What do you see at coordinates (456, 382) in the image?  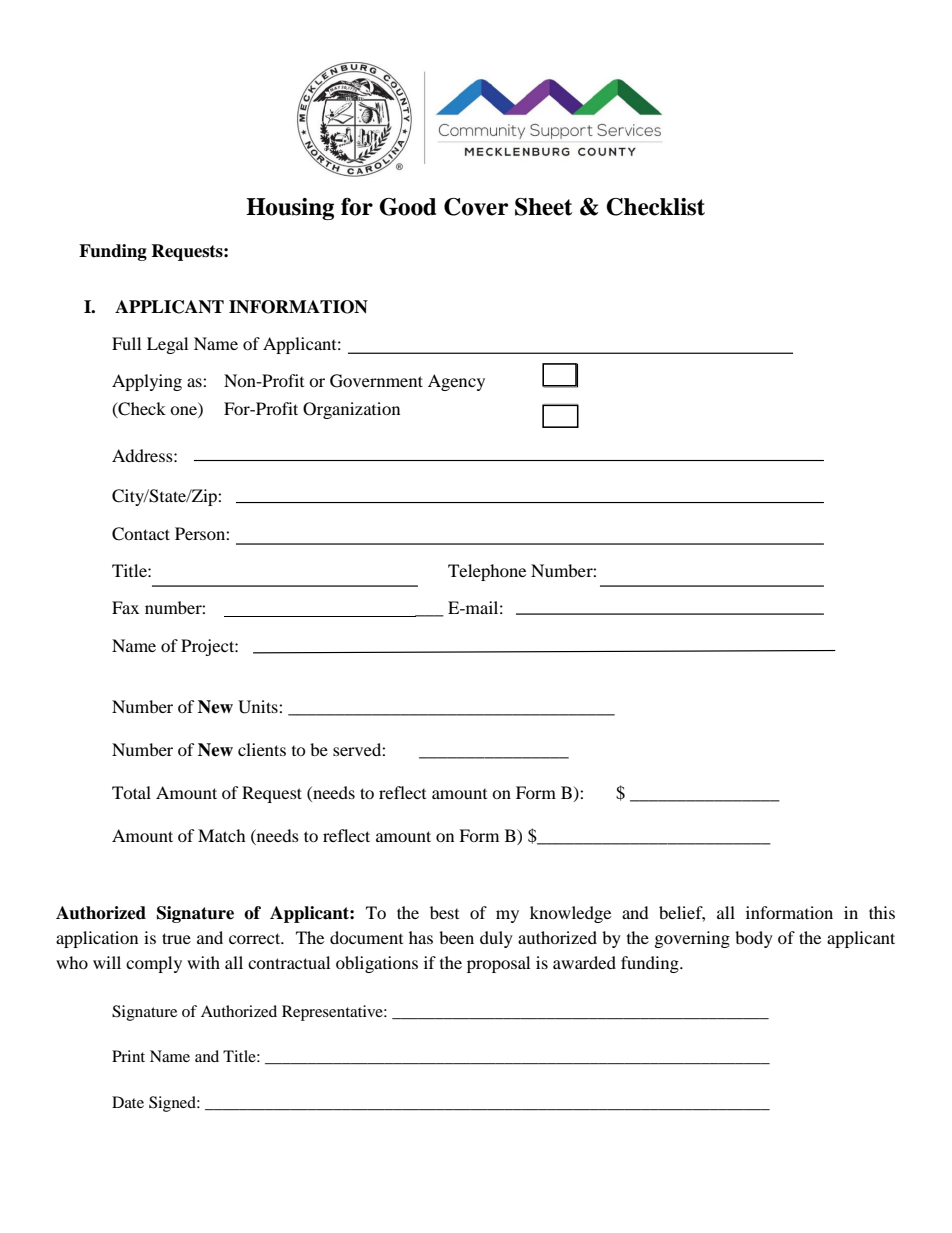 I see `Agency` at bounding box center [456, 382].
